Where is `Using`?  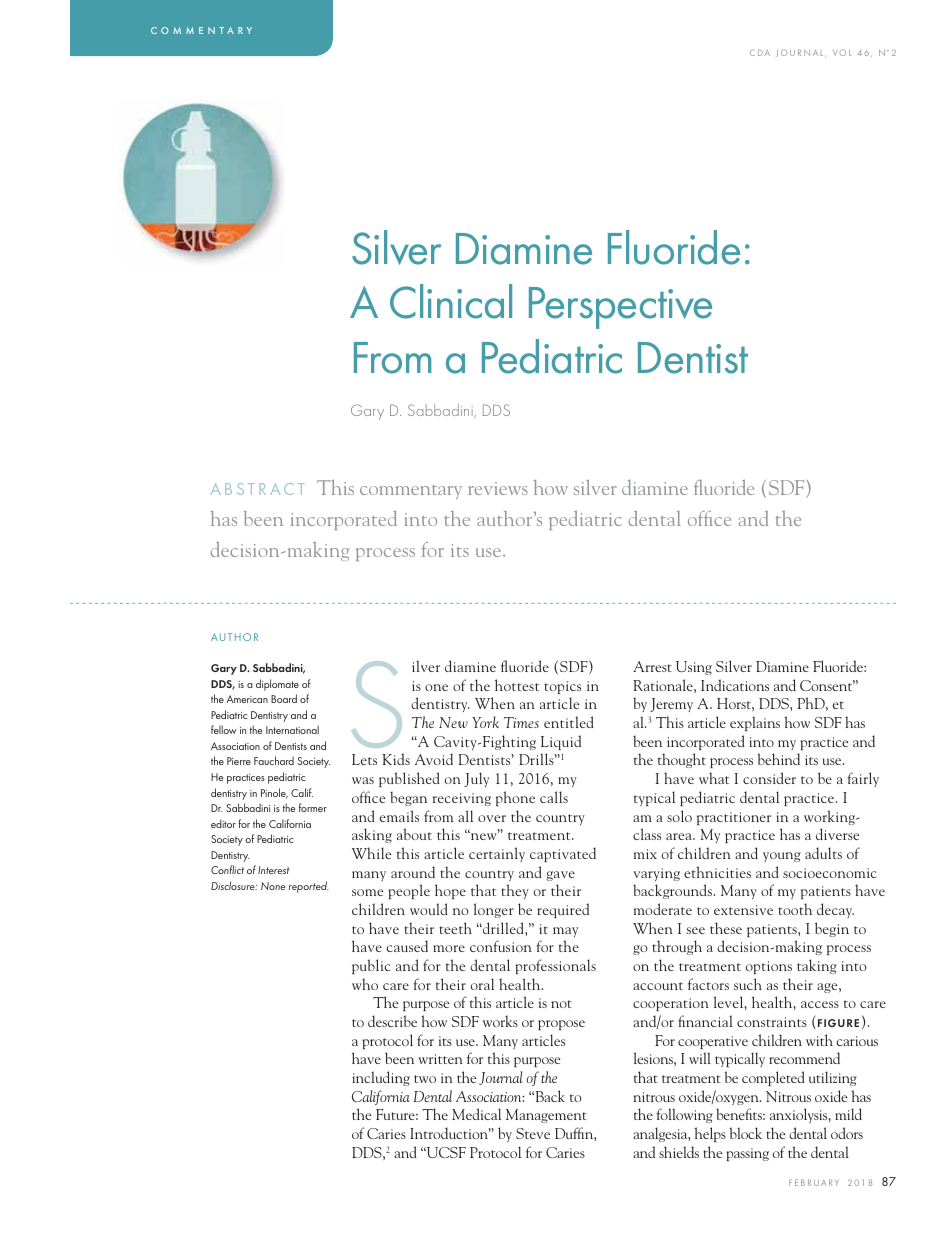
Using is located at coordinates (694, 668).
